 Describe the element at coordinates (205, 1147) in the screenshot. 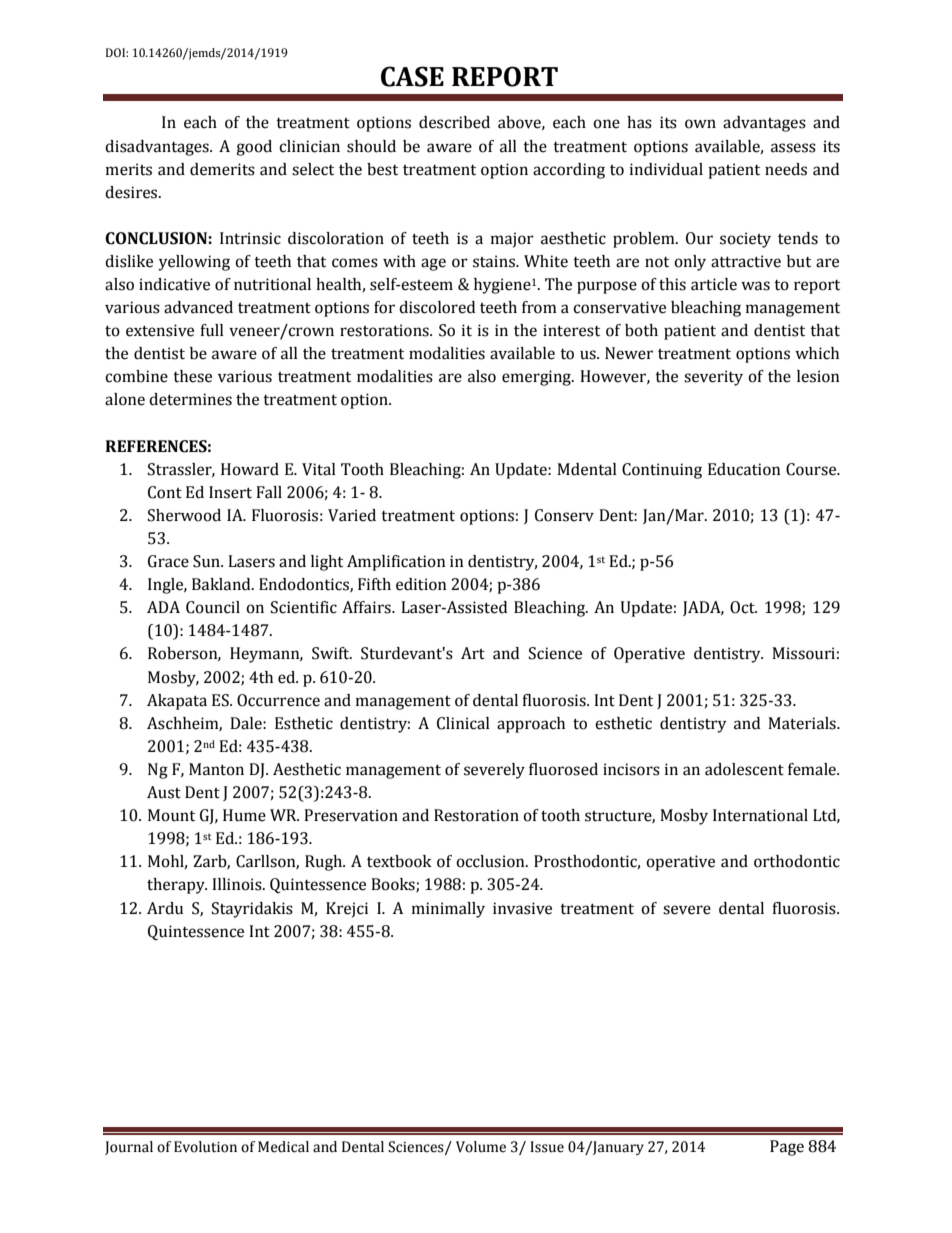

I see `Evolution` at that location.
